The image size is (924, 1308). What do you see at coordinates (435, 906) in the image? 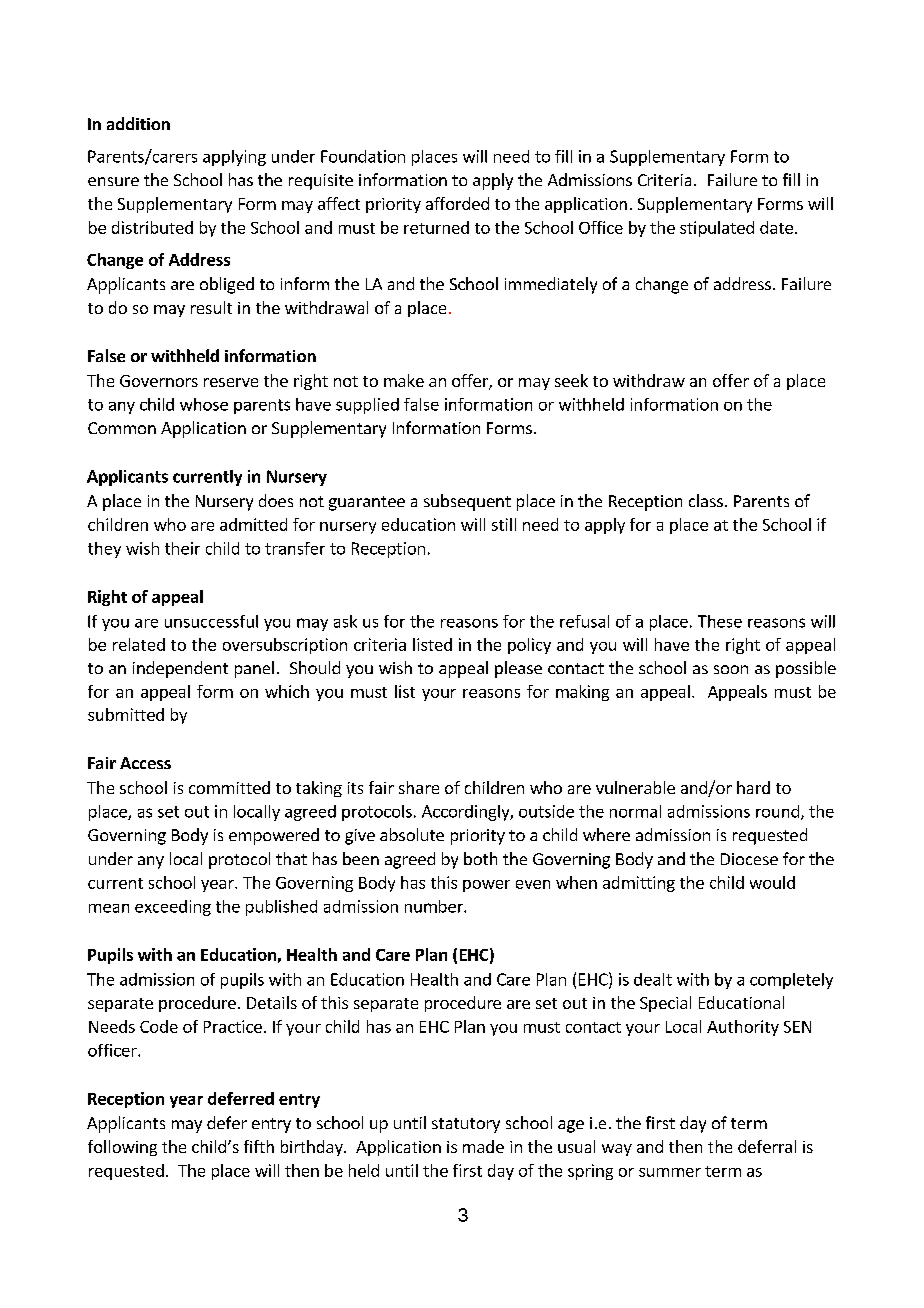
I see `number` at bounding box center [435, 906].
